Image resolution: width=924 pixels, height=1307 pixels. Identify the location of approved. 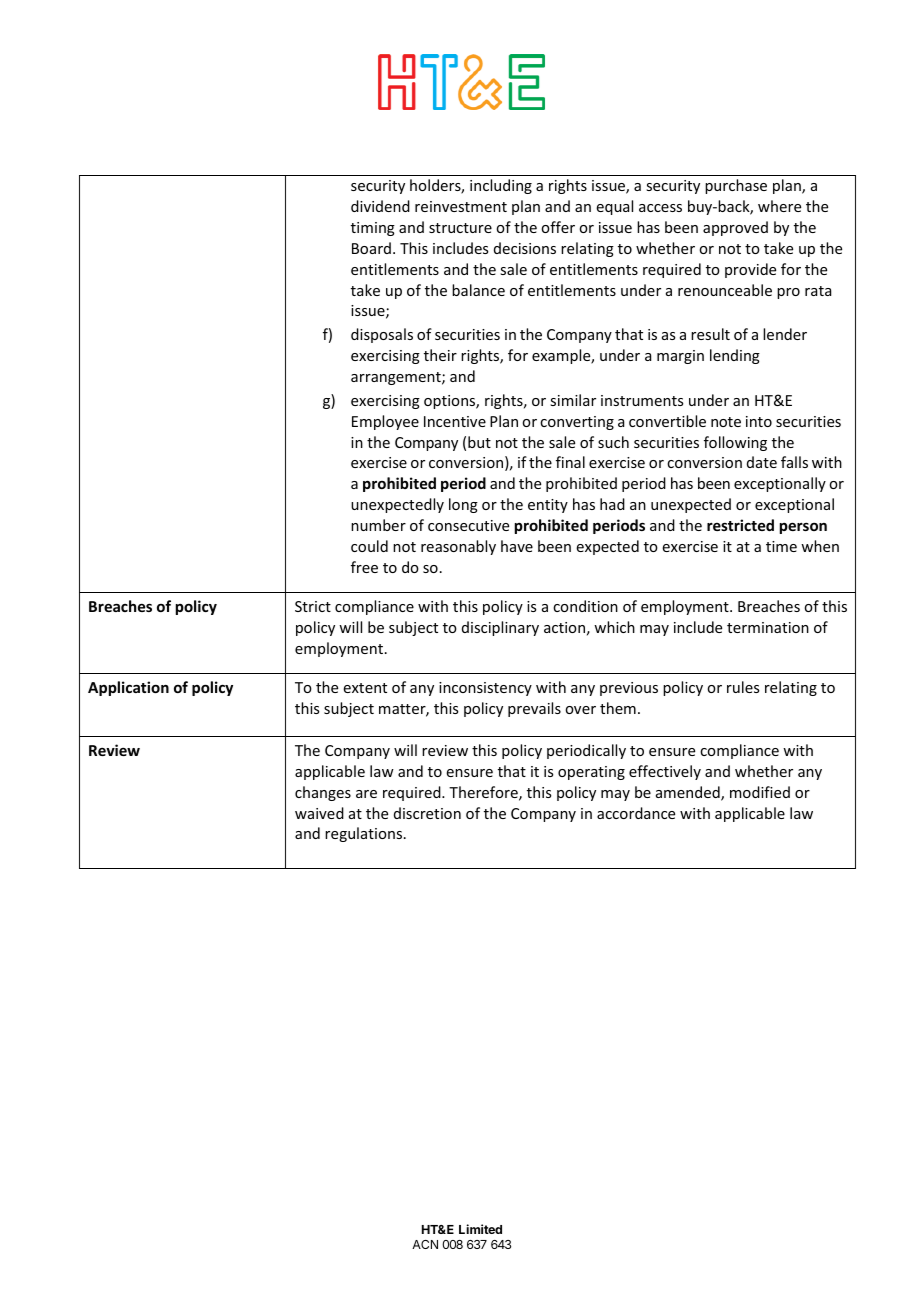
(735, 228).
